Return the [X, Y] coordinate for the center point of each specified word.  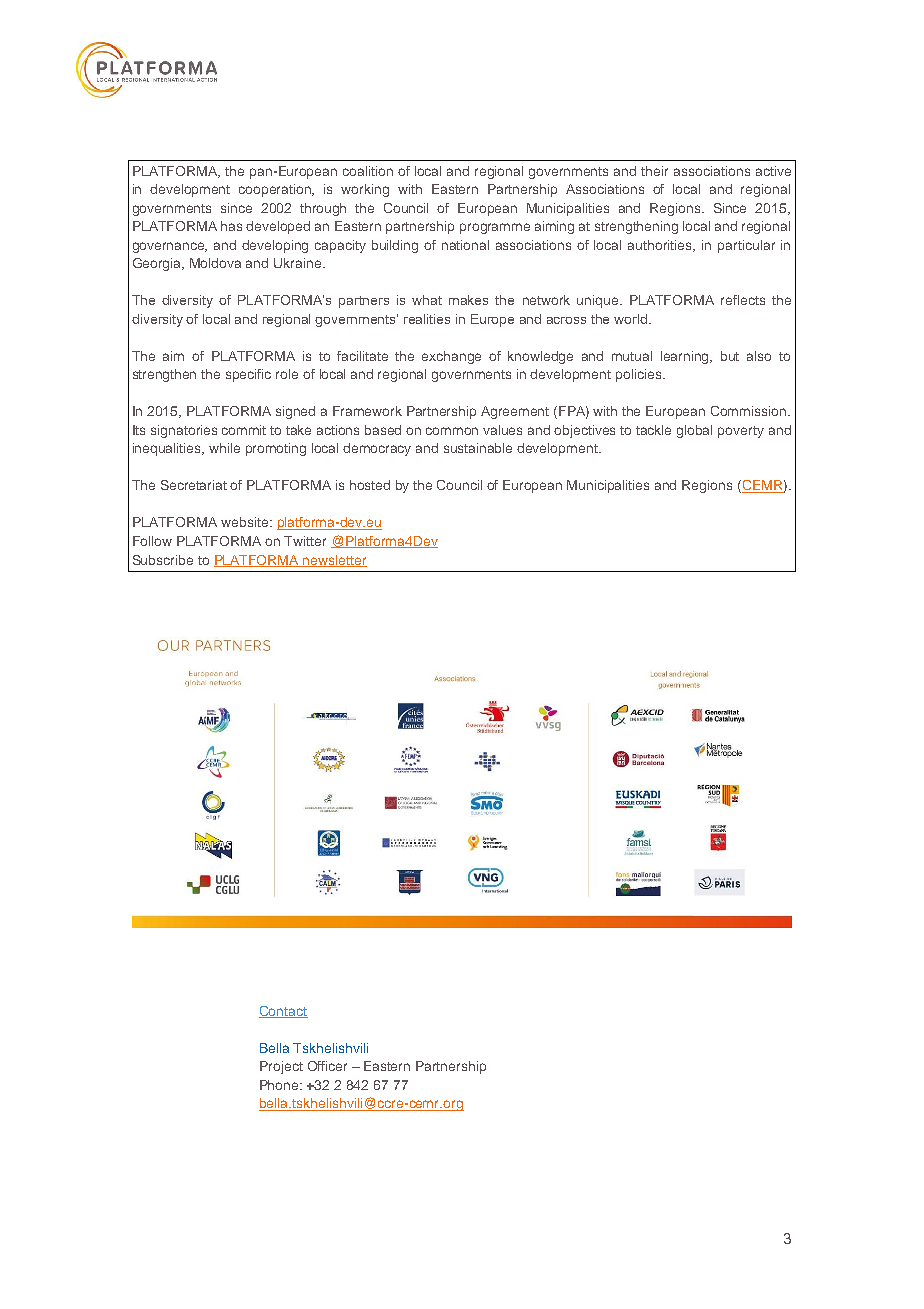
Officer [327, 1066]
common [452, 431]
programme [495, 228]
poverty [741, 432]
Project [281, 1067]
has [231, 226]
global [694, 431]
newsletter [334, 561]
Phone [281, 1085]
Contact [283, 1012]
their [654, 171]
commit [244, 430]
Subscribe [163, 560]
